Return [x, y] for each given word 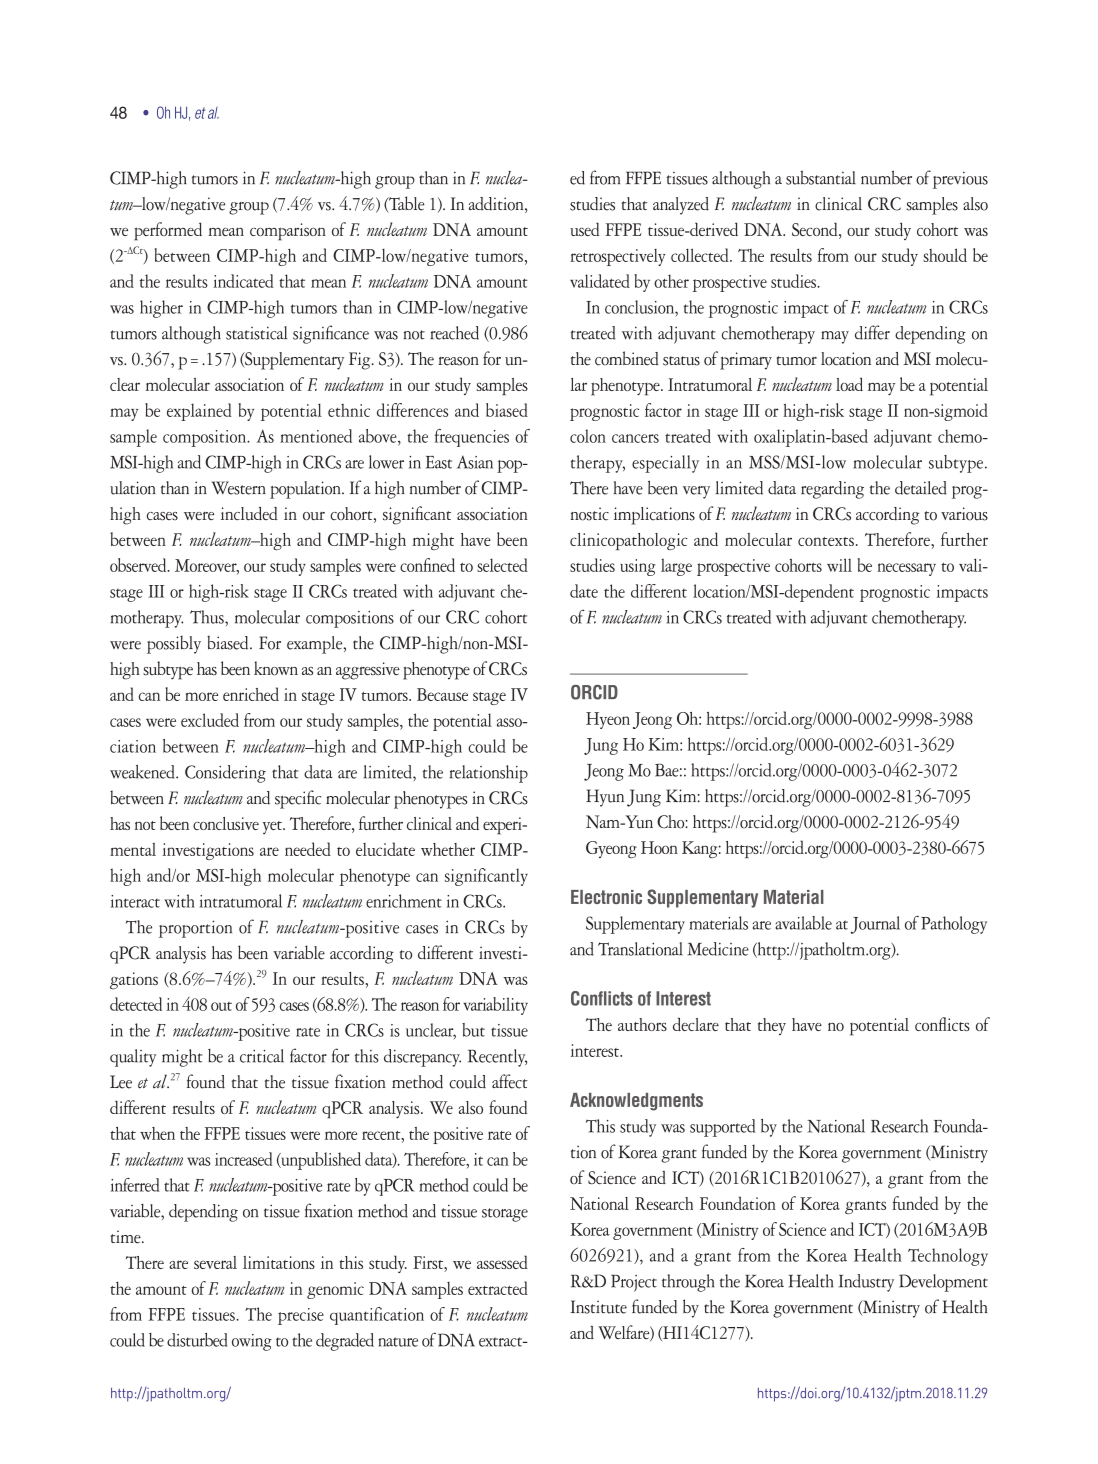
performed [168, 231]
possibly [174, 644]
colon [588, 436]
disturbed [197, 1340]
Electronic [606, 897]
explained [199, 412]
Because [442, 694]
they [772, 1026]
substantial [821, 177]
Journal [875, 925]
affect [510, 1081]
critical [262, 1056]
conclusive [226, 823]
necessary [907, 569]
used [584, 229]
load [849, 384]
